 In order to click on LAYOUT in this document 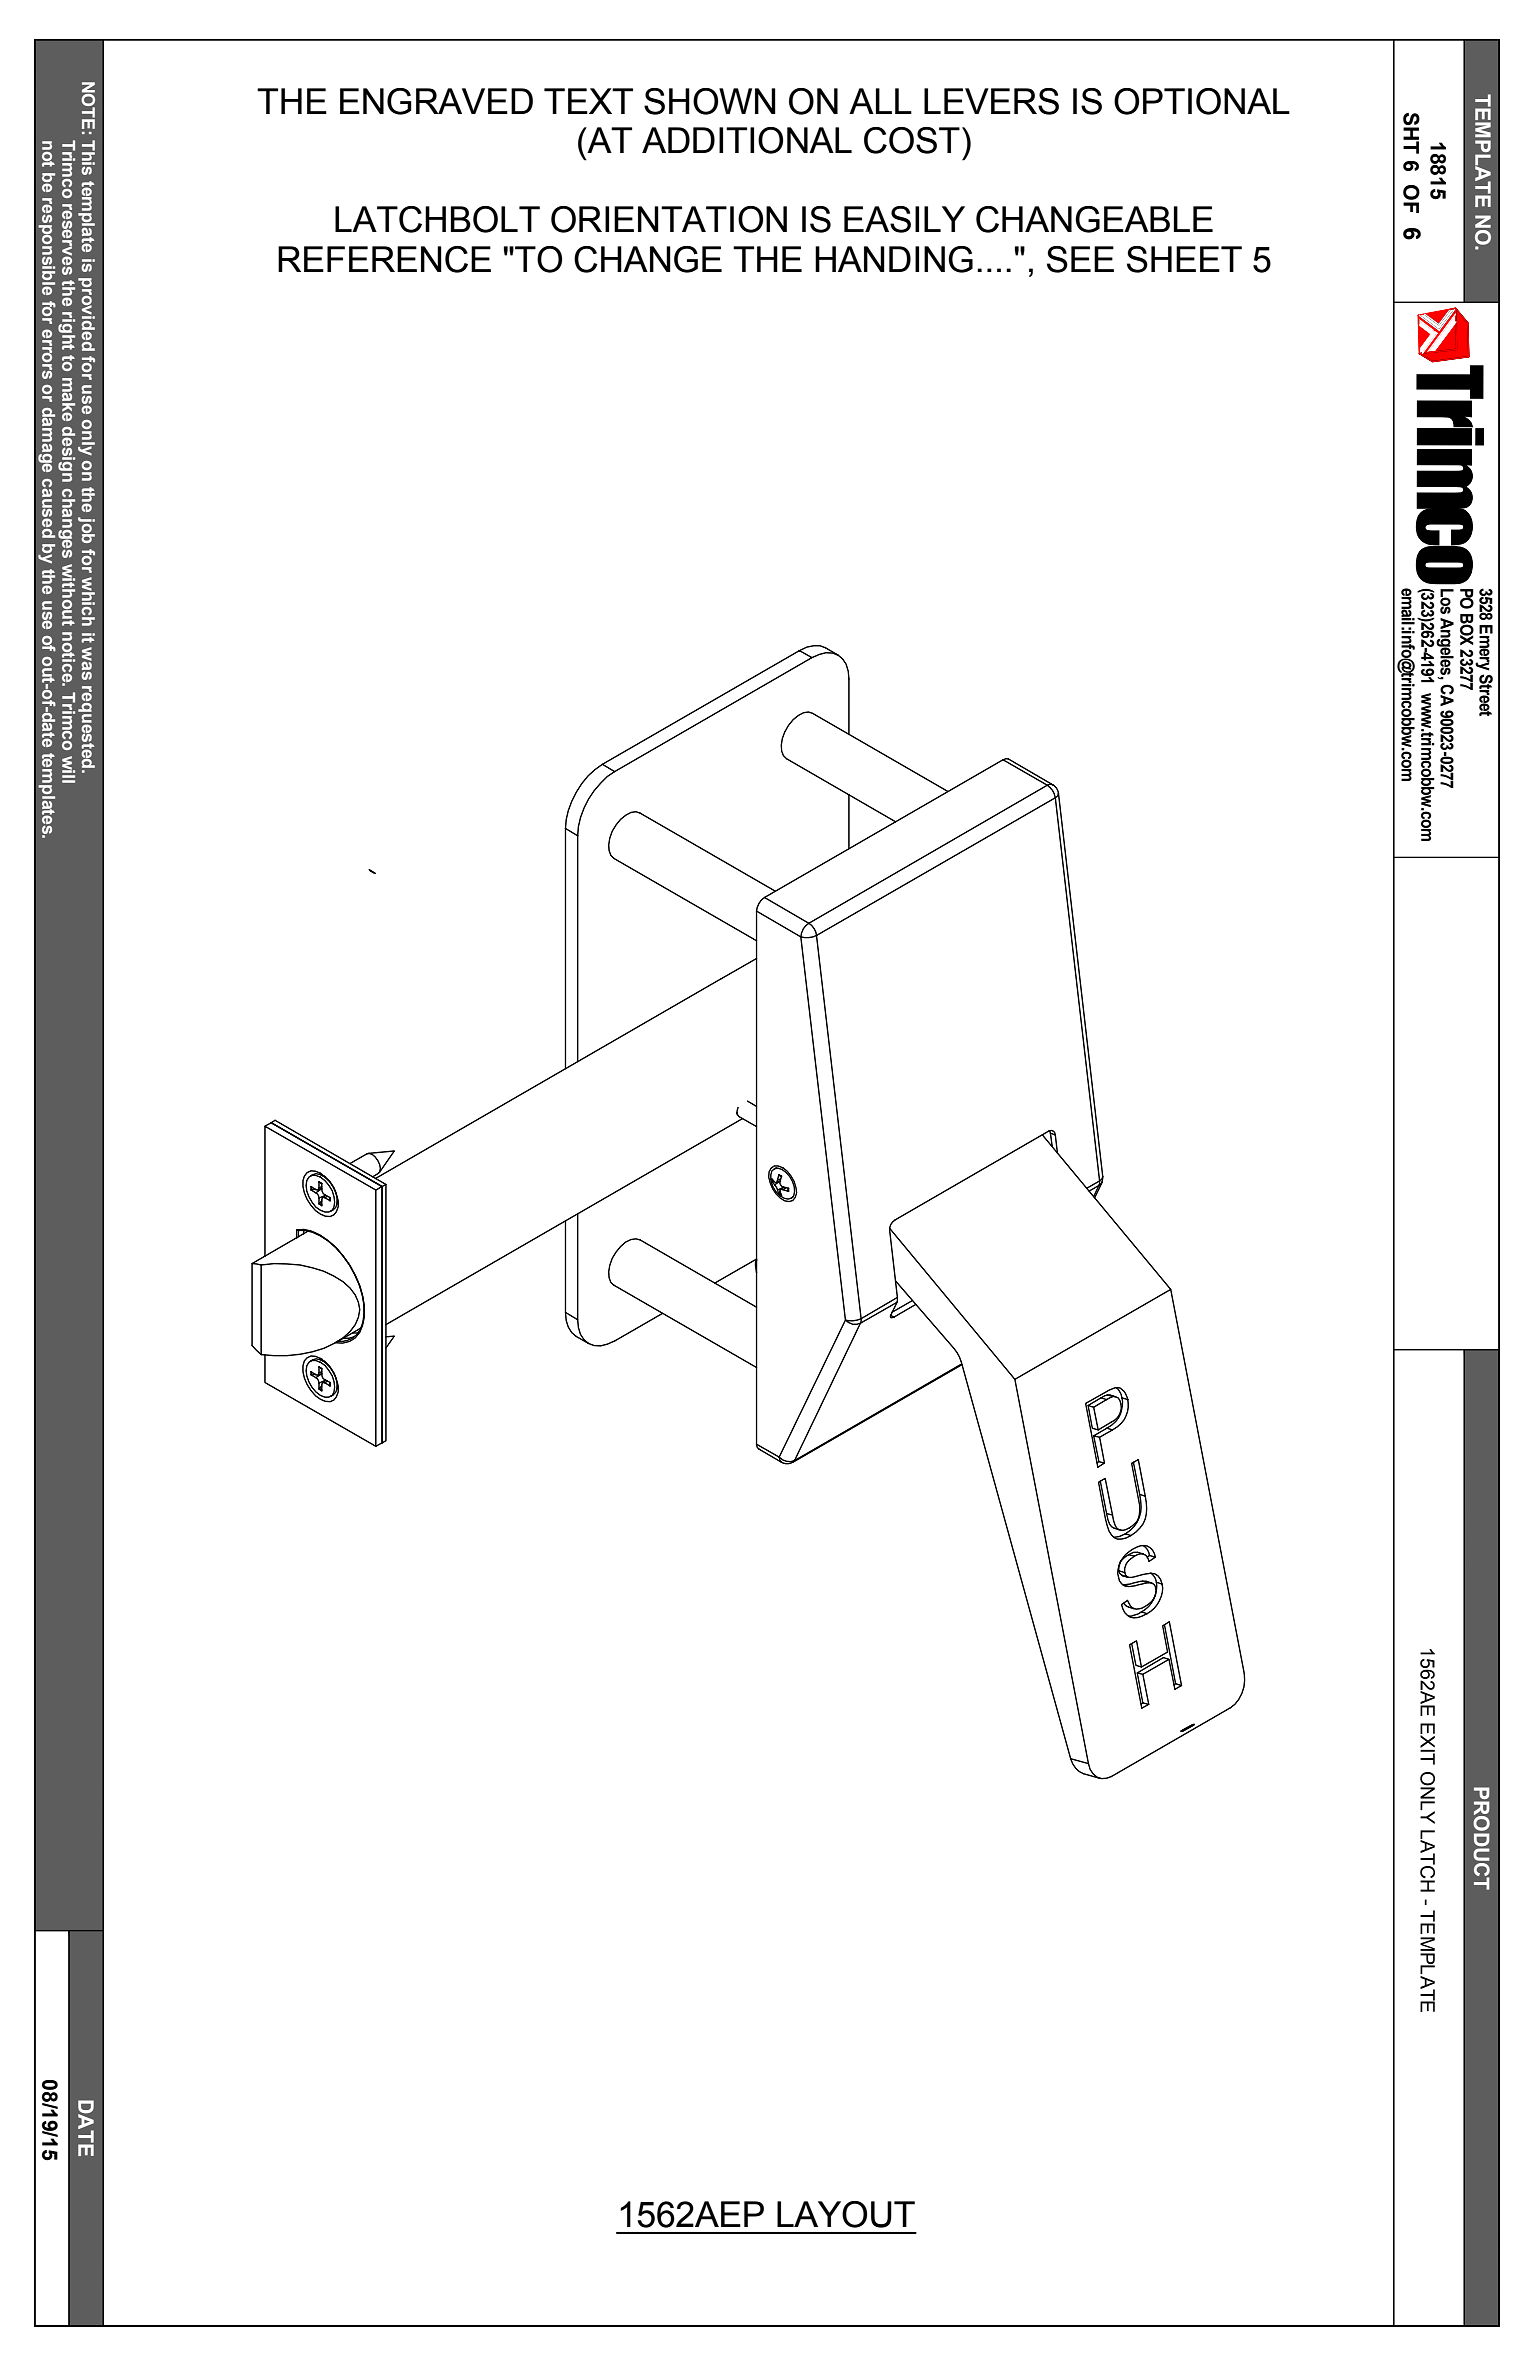, I will do `click(846, 2214)`.
